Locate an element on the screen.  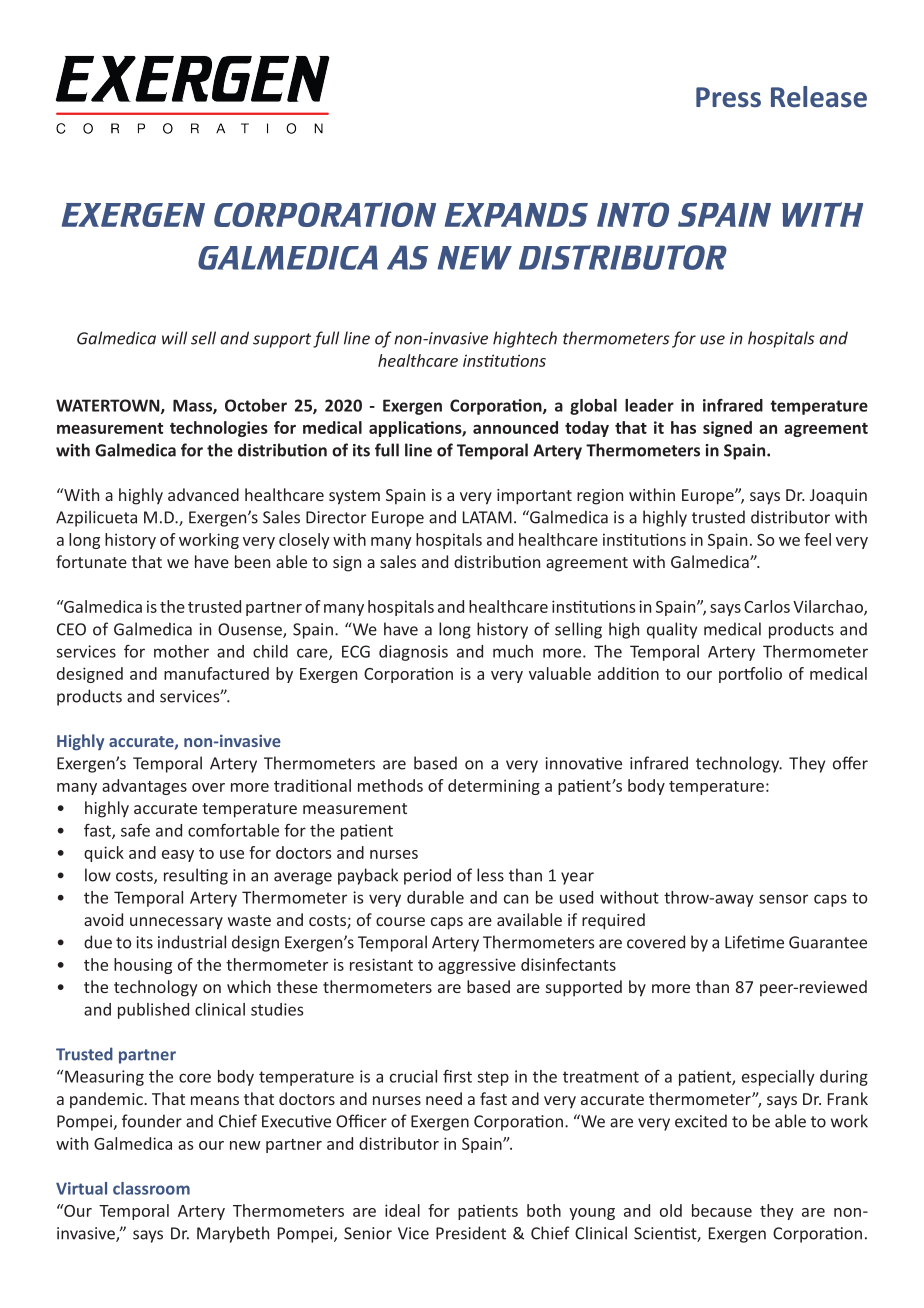
Press is located at coordinates (728, 97).
